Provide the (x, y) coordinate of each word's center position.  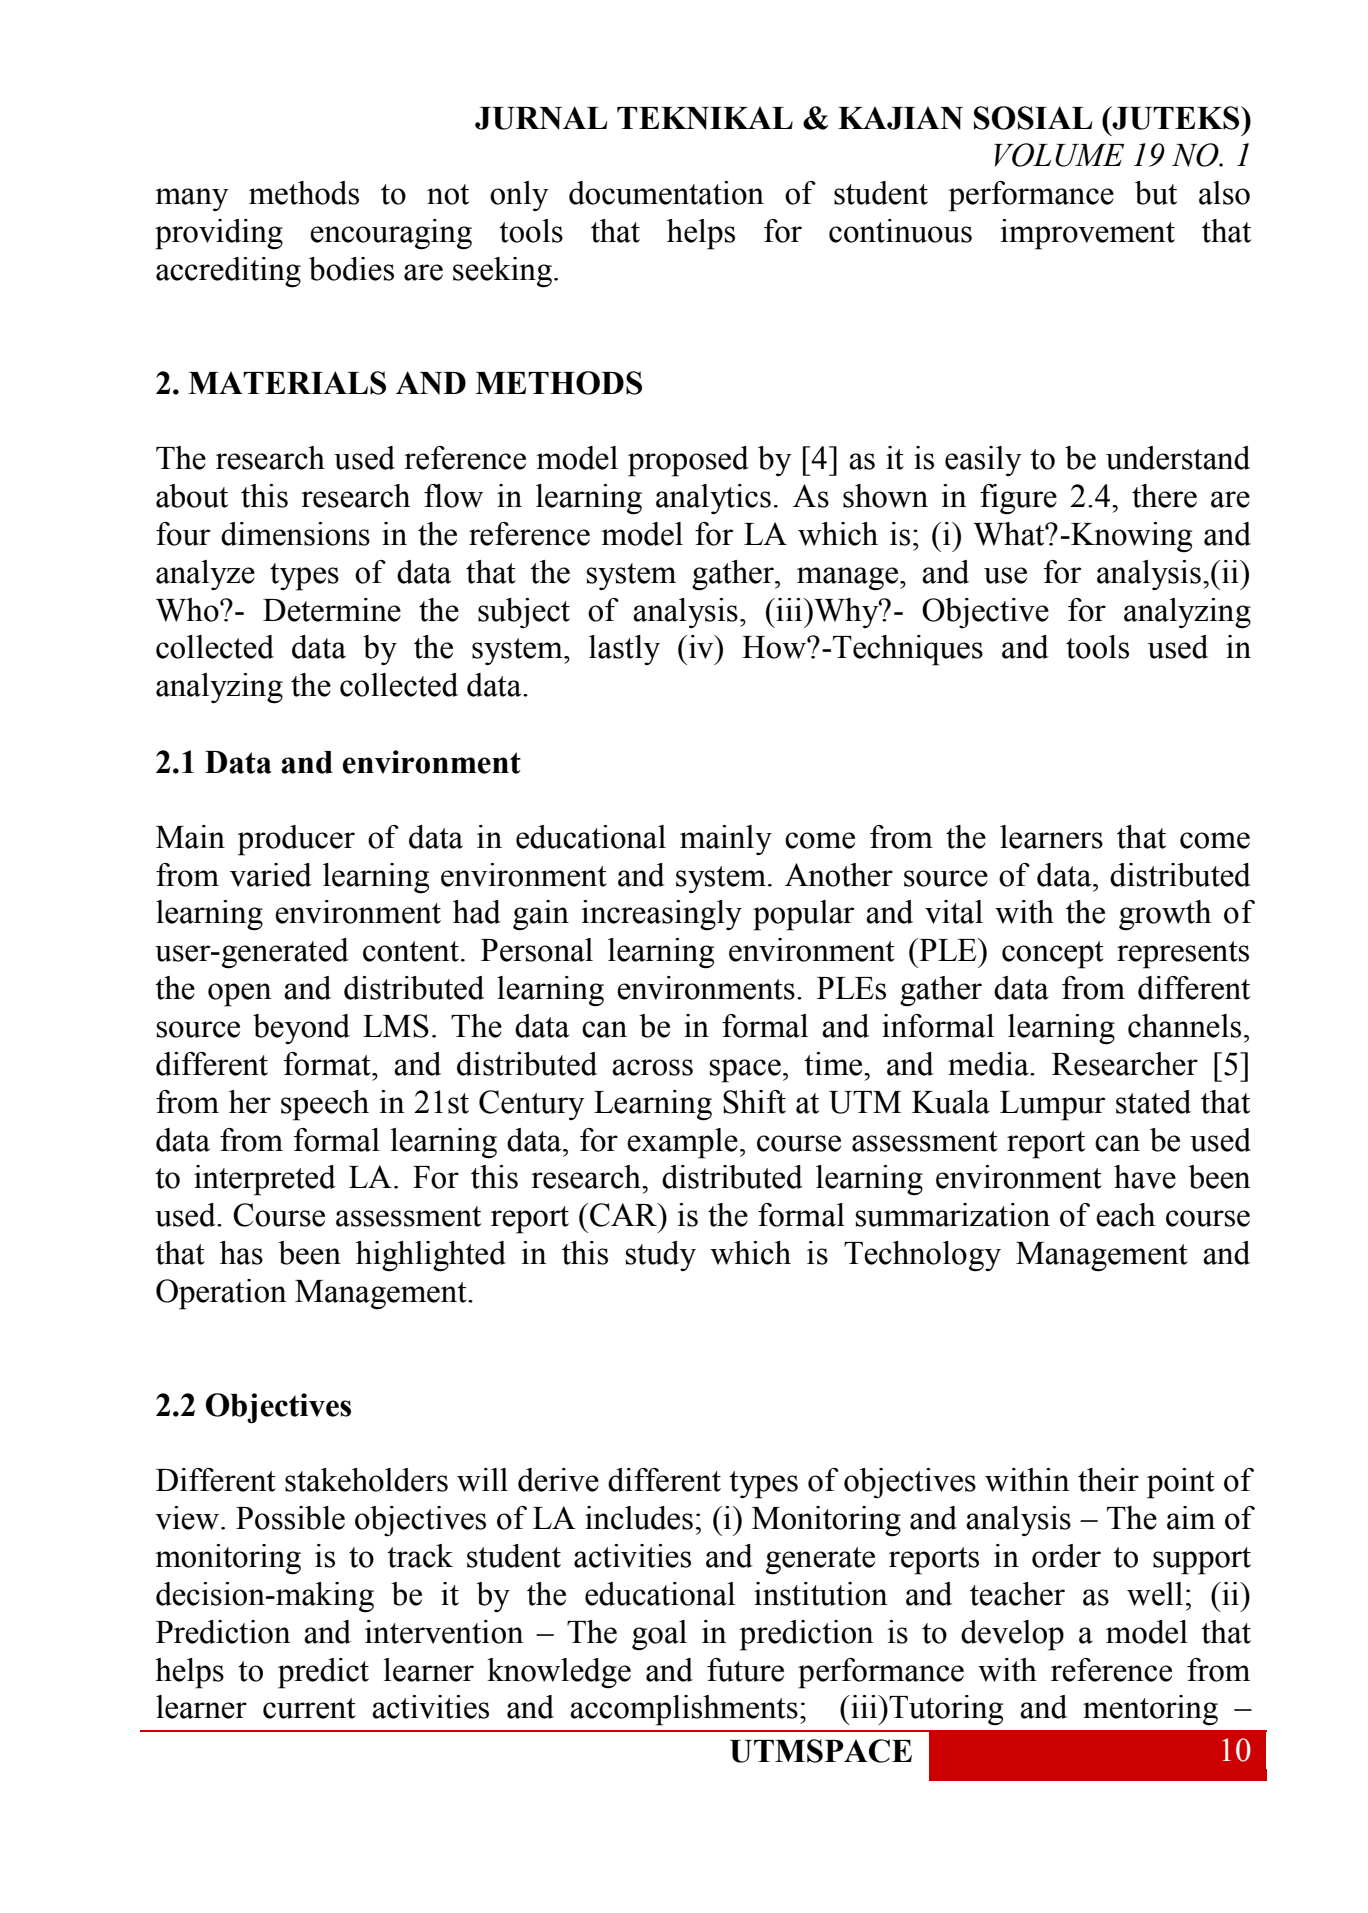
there (1164, 496)
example (682, 1143)
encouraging (391, 234)
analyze (205, 575)
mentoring (1150, 1710)
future (745, 1670)
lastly (624, 650)
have (1145, 1177)
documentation (666, 193)
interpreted (265, 1180)
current (309, 1708)
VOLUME (1059, 155)
